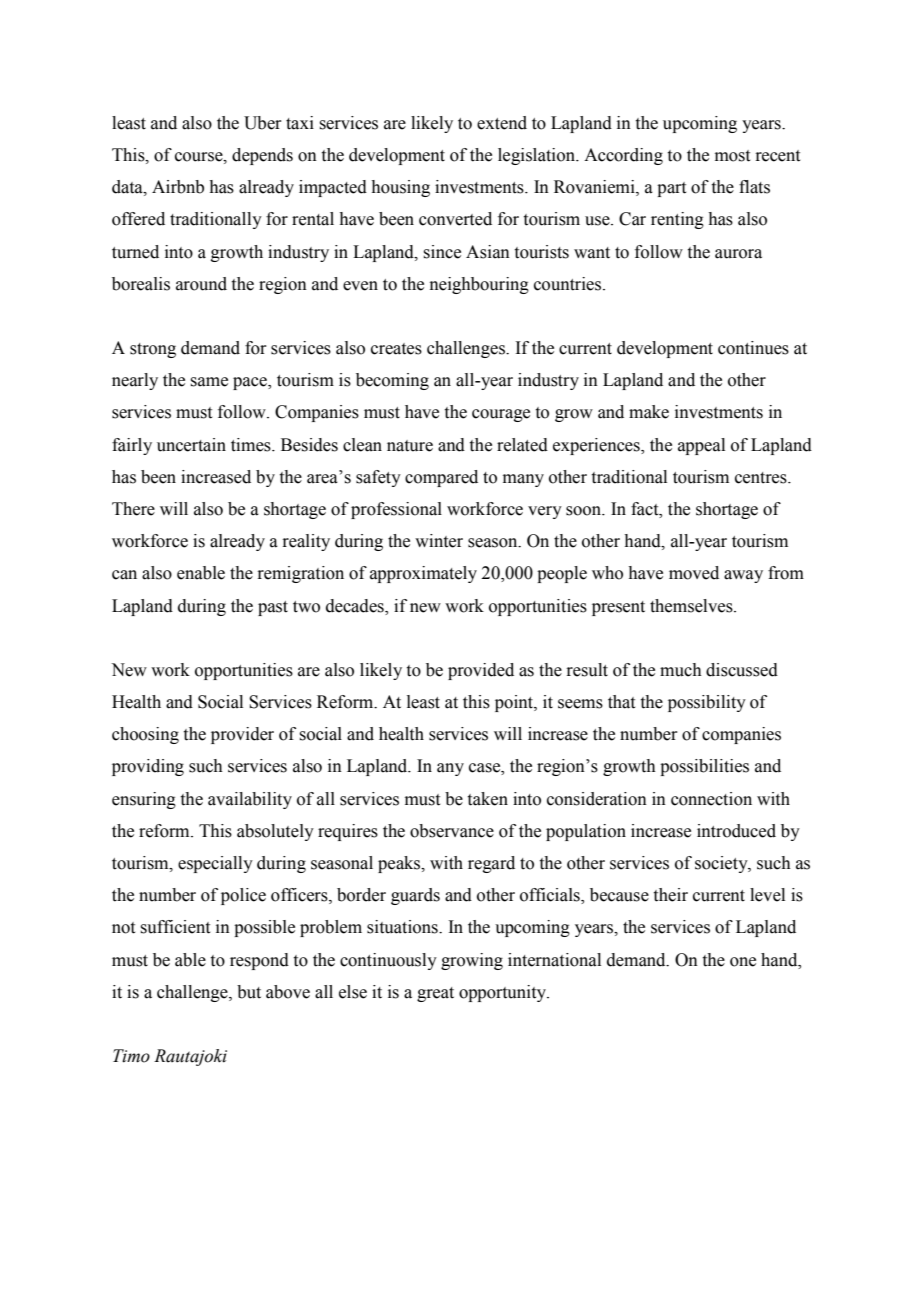  I want to click on extend, so click(502, 123).
